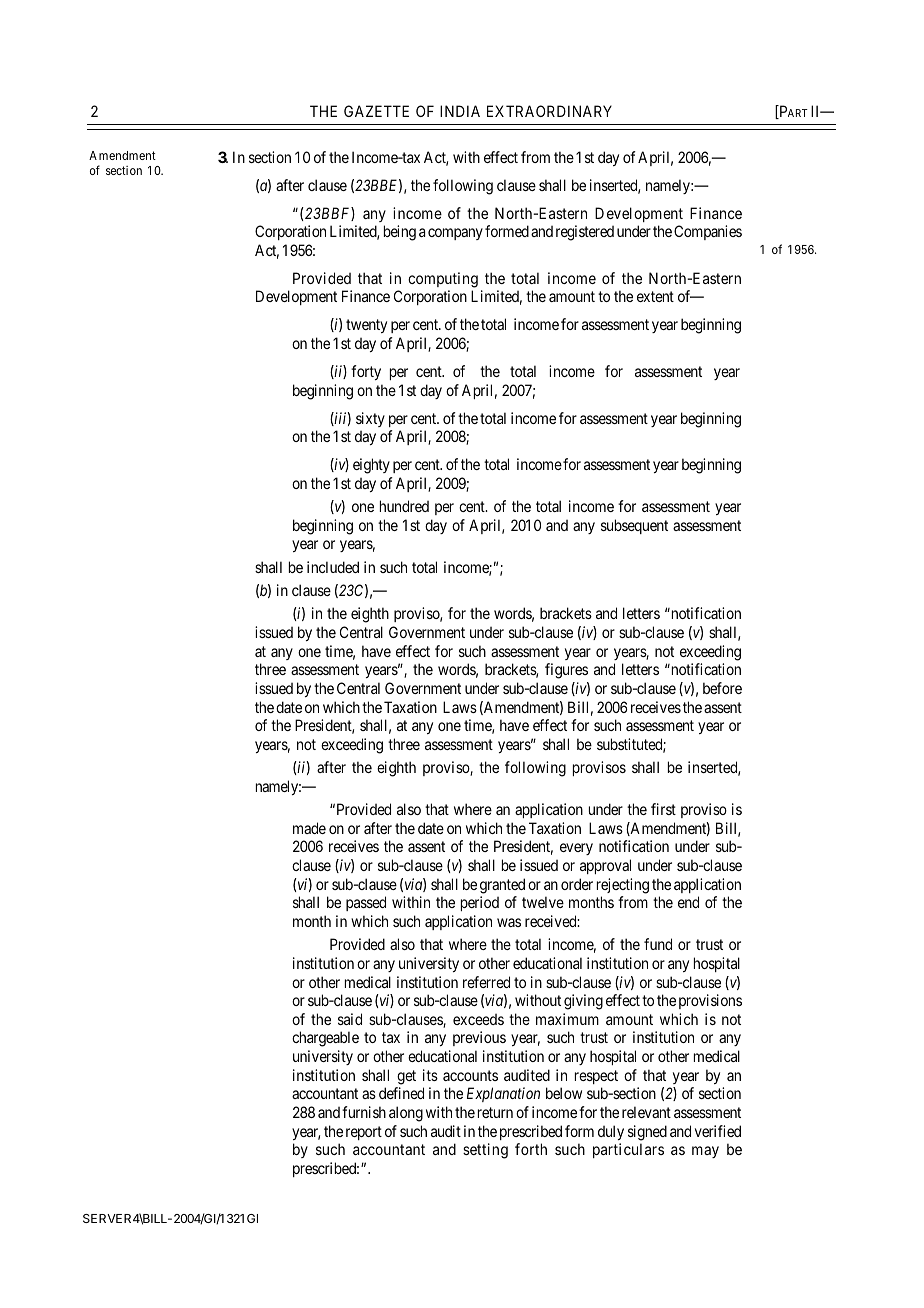 The height and width of the document is (1308, 924). Describe the element at coordinates (722, 688) in the document. I see `before` at that location.
